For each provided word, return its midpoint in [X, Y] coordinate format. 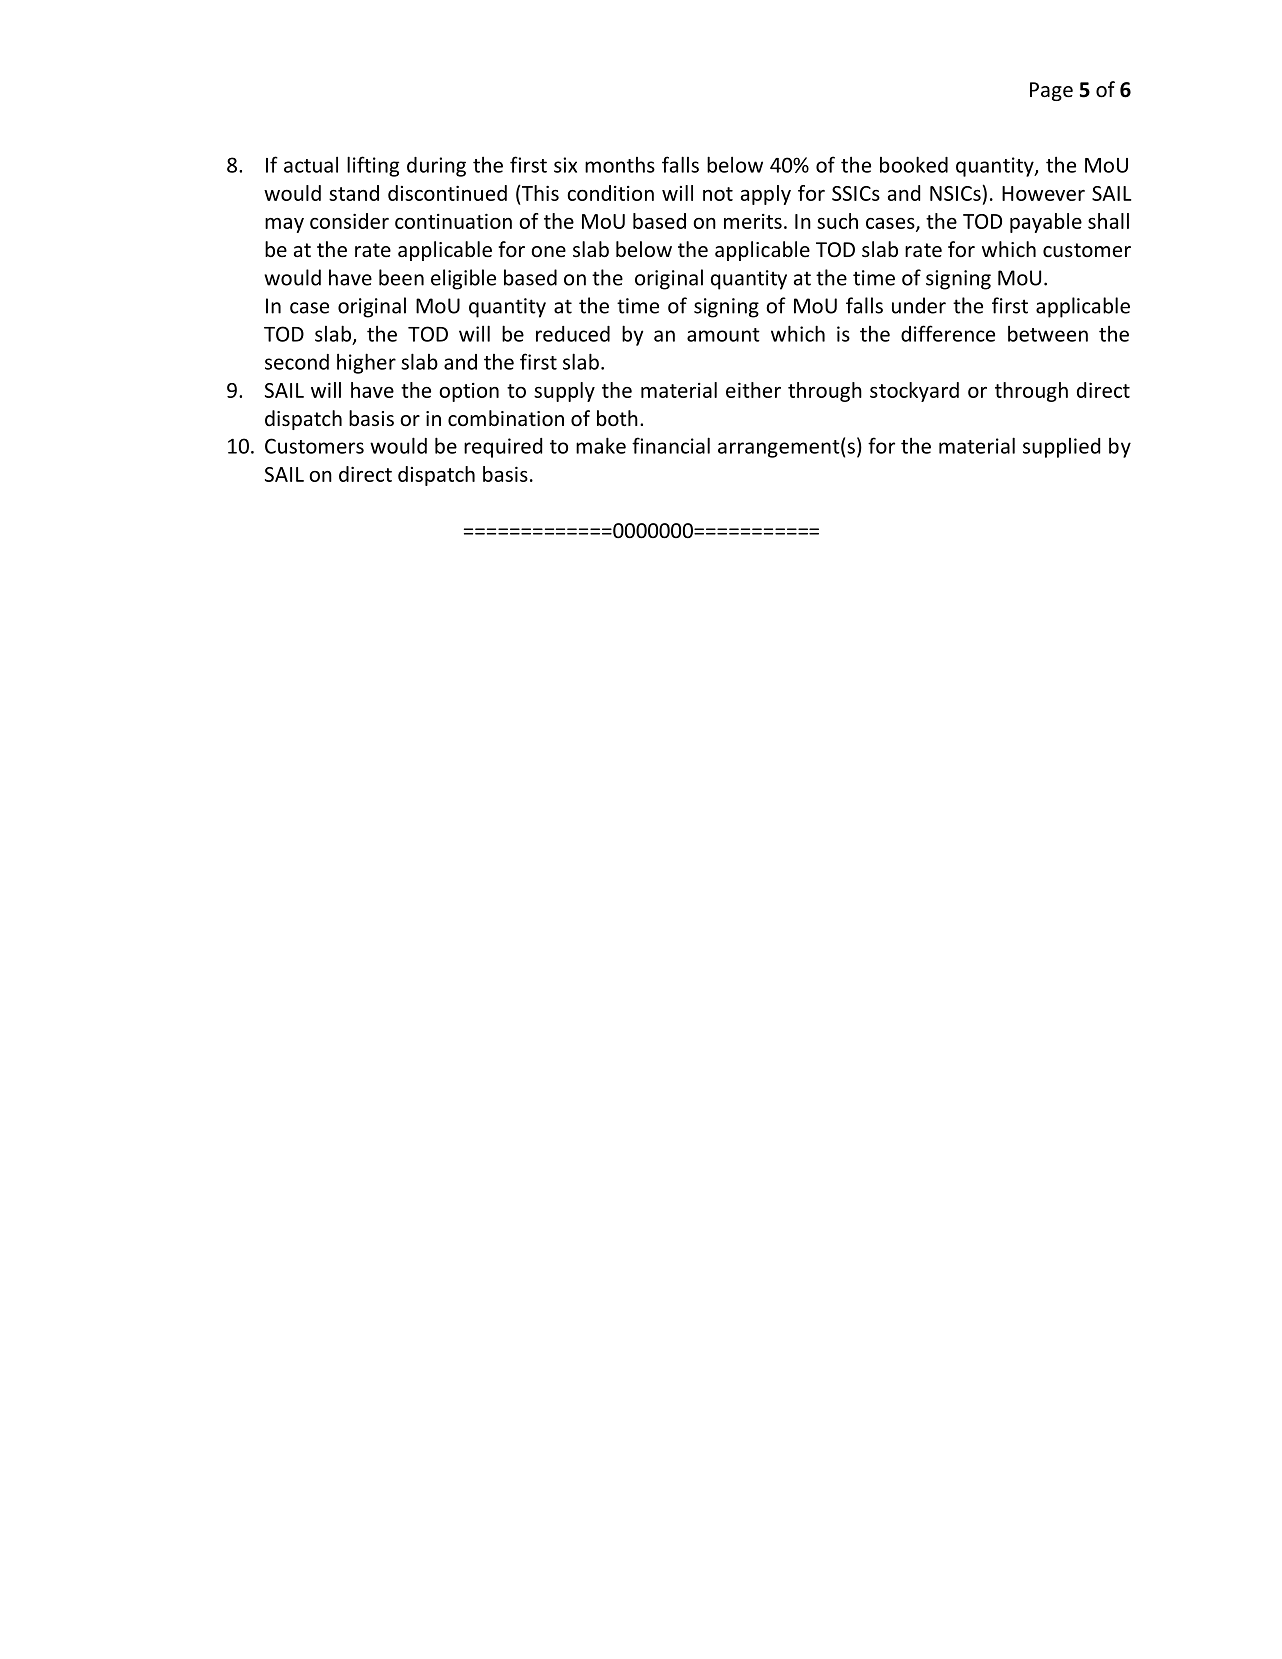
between [1048, 333]
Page [1051, 91]
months [620, 165]
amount [723, 335]
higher [366, 363]
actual [311, 164]
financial [671, 445]
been [401, 277]
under [919, 305]
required [503, 448]
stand [354, 193]
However [1043, 193]
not [718, 194]
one [548, 252]
